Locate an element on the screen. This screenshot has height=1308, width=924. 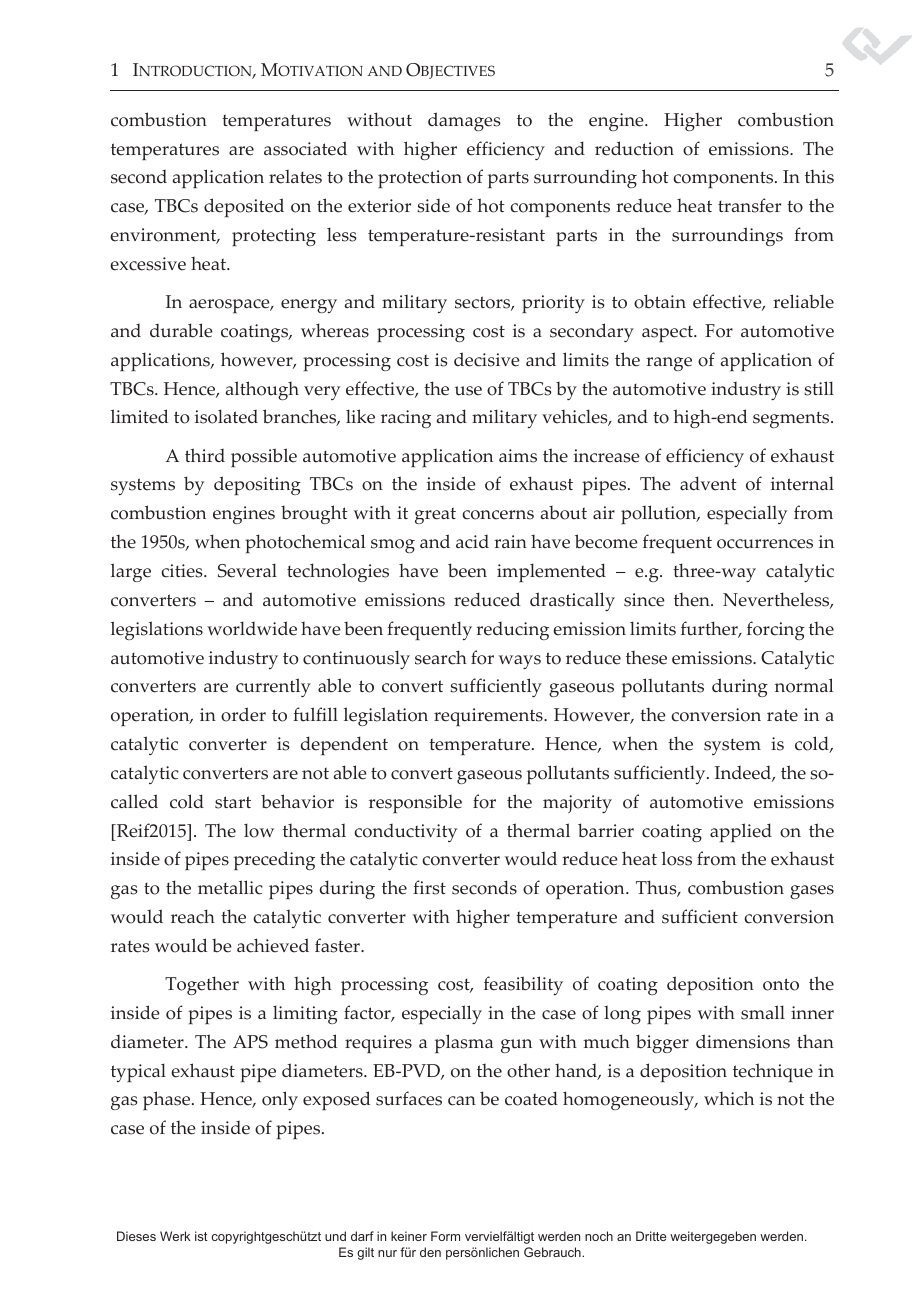
deposited is located at coordinates (244, 207).
